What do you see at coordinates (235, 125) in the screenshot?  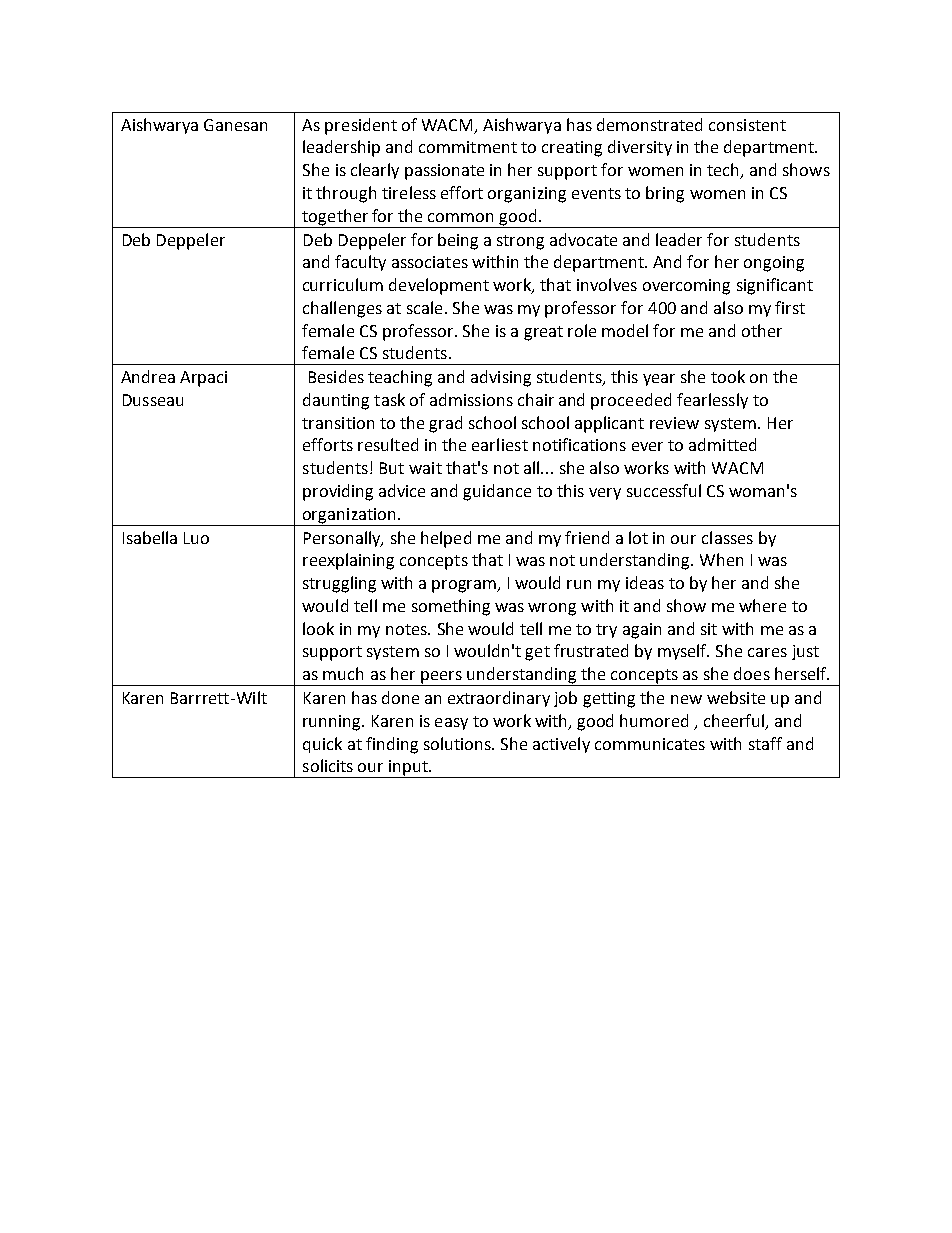 I see `Ganesan` at bounding box center [235, 125].
